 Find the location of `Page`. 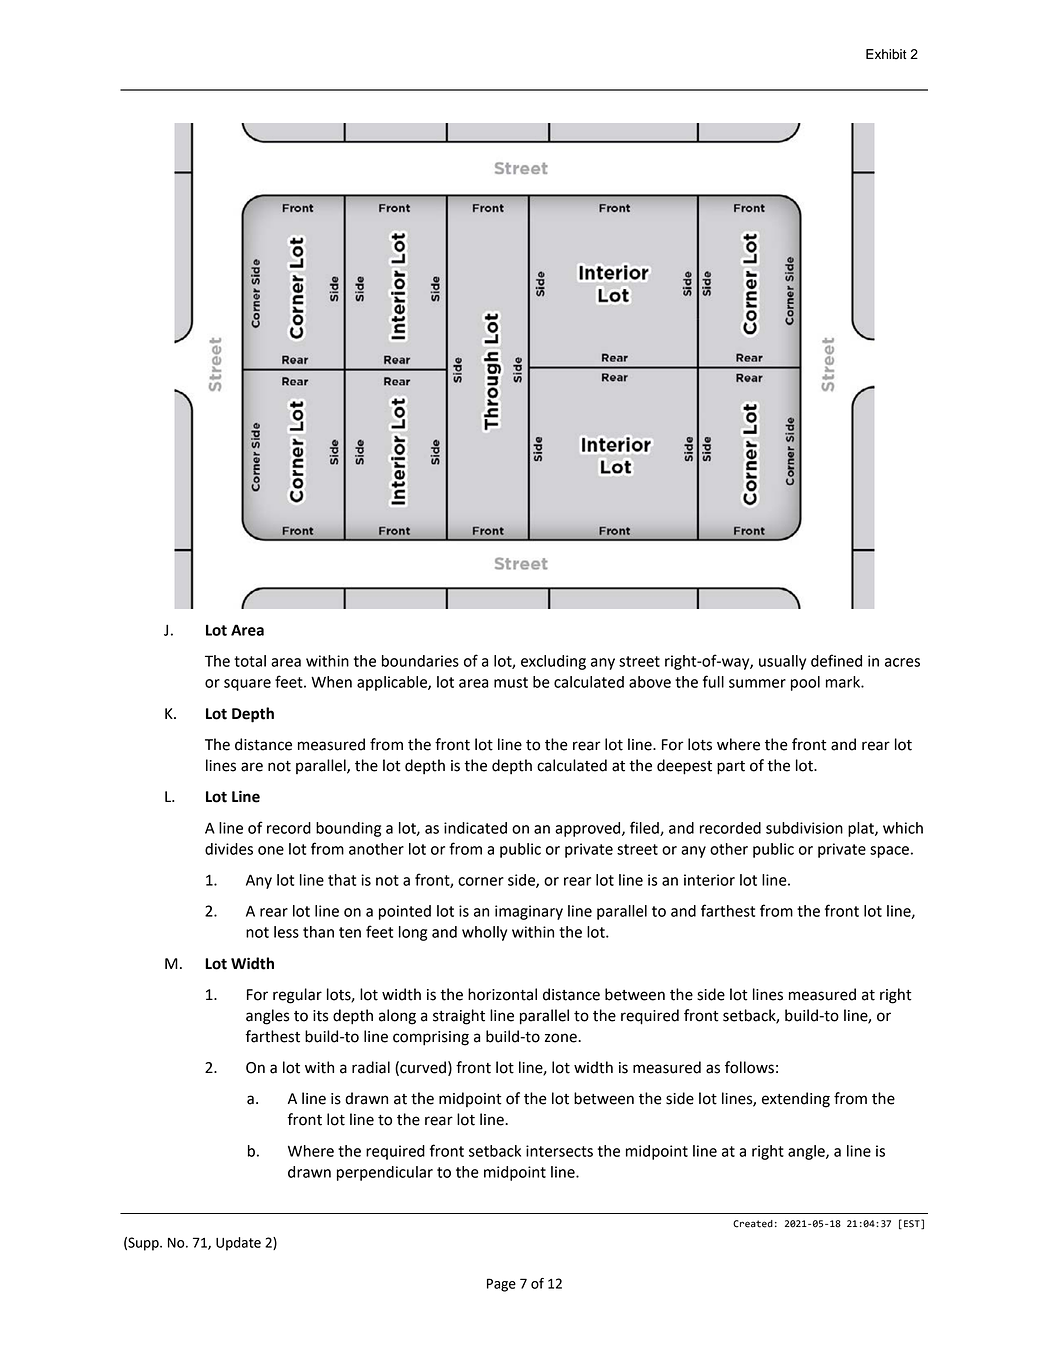

Page is located at coordinates (501, 1285).
